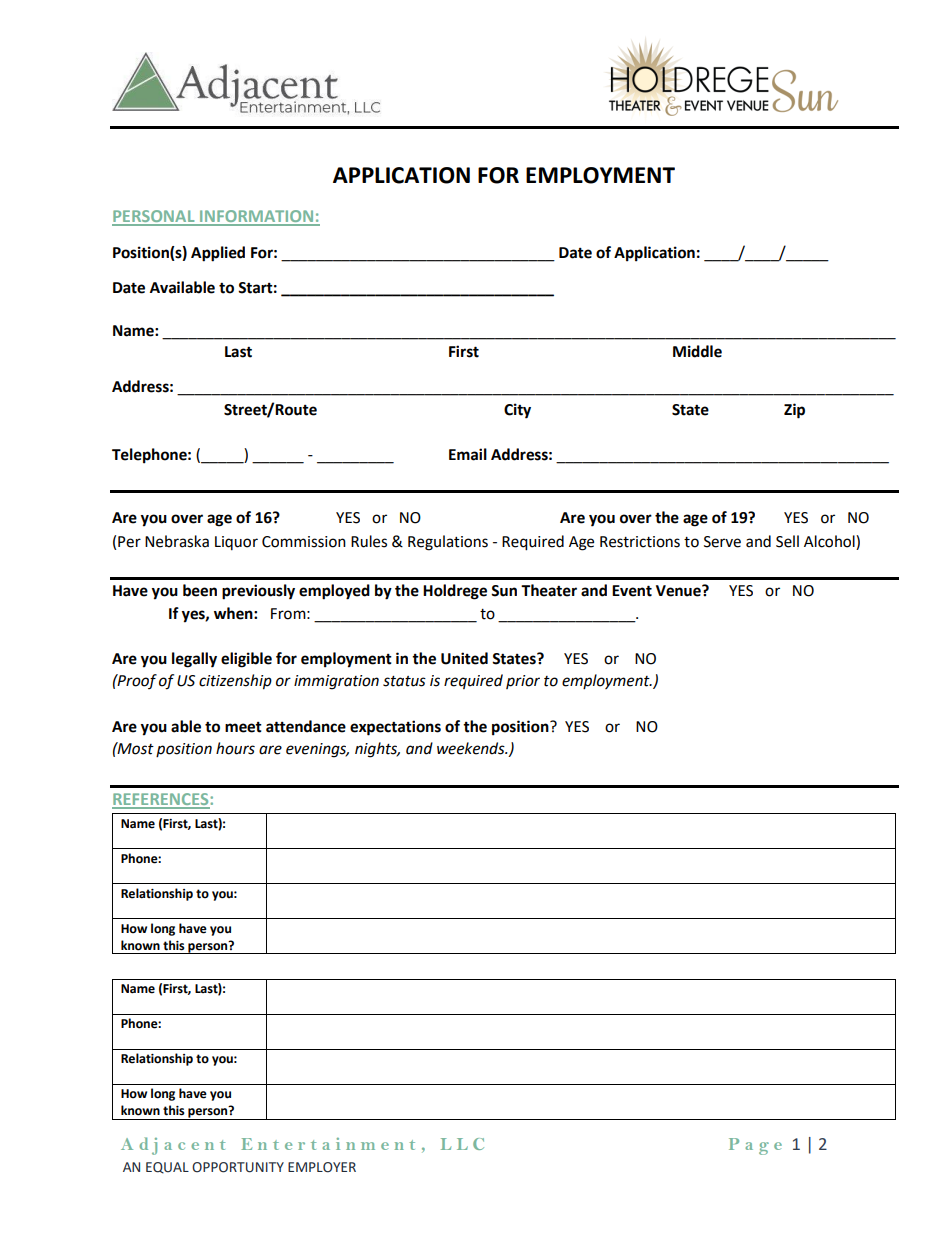 The image size is (952, 1233). I want to click on Liquor, so click(236, 543).
